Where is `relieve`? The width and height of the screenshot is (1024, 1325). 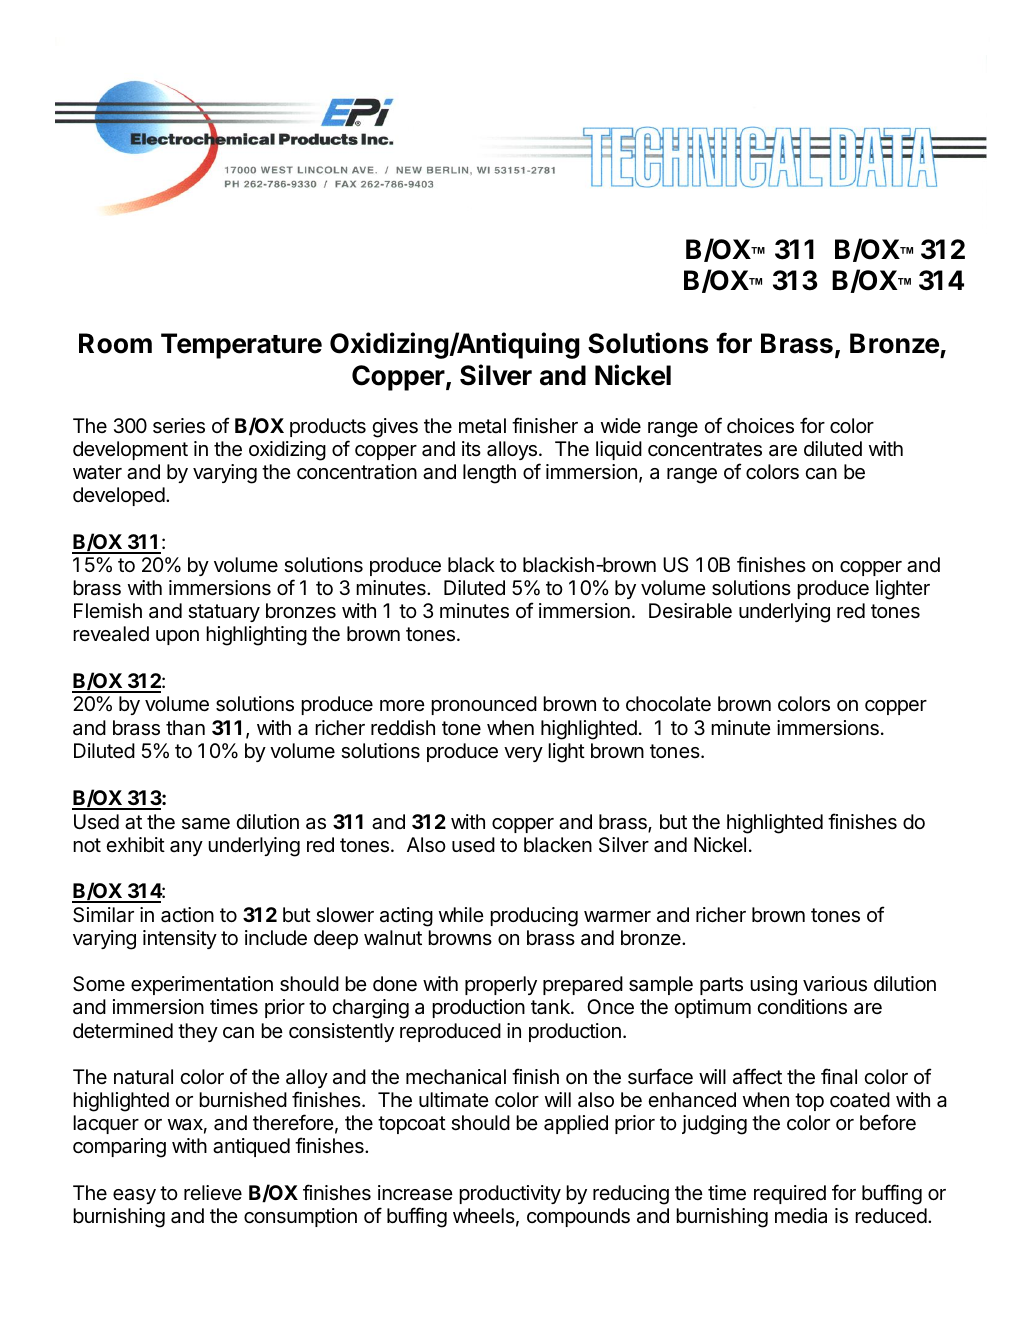 relieve is located at coordinates (213, 1192).
